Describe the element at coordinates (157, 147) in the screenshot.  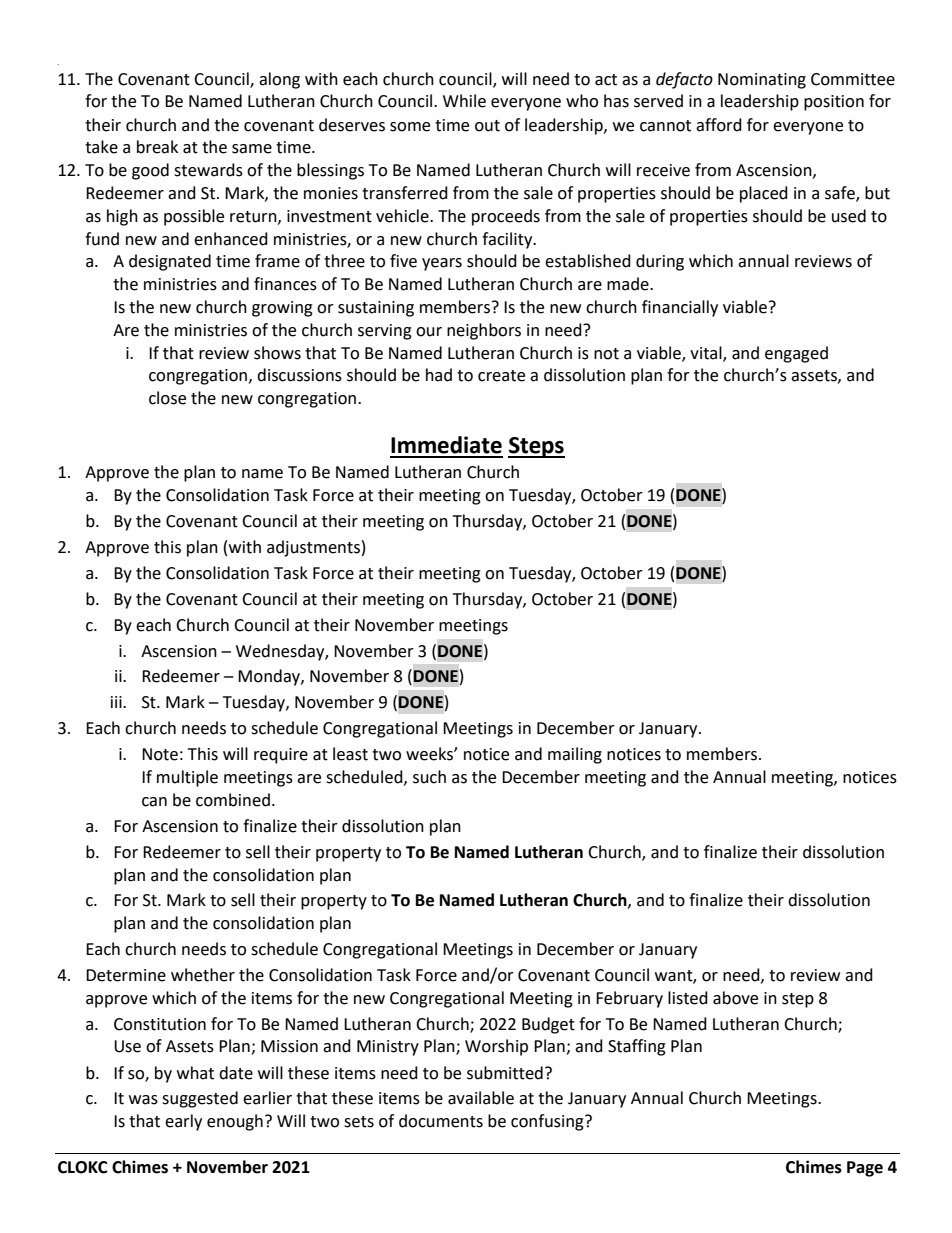
I see `break` at that location.
